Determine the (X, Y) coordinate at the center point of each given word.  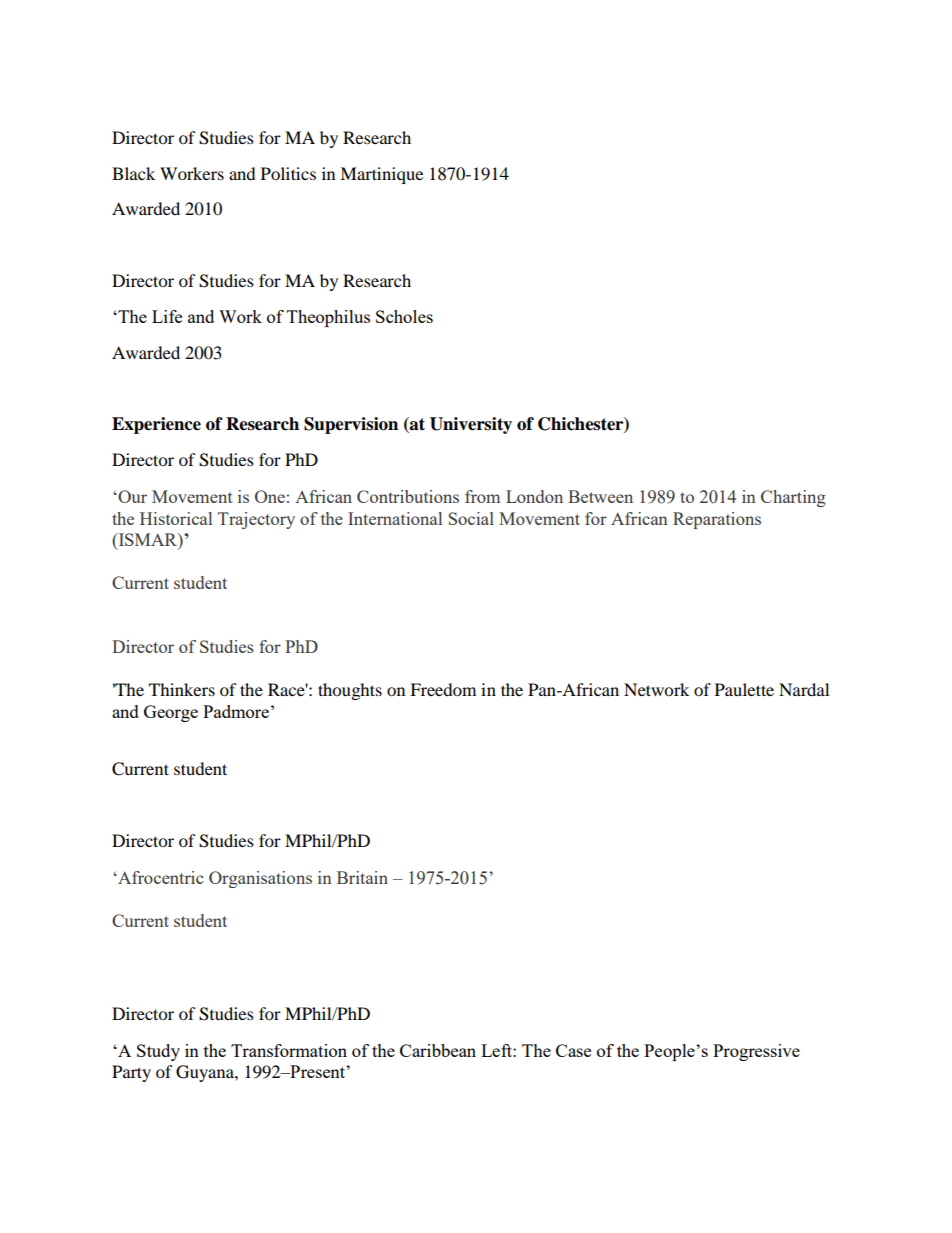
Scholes (404, 316)
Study (158, 1052)
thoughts (350, 691)
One (270, 496)
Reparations (717, 520)
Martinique (381, 175)
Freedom (443, 689)
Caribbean (438, 1050)
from (482, 496)
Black (133, 173)
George (171, 713)
